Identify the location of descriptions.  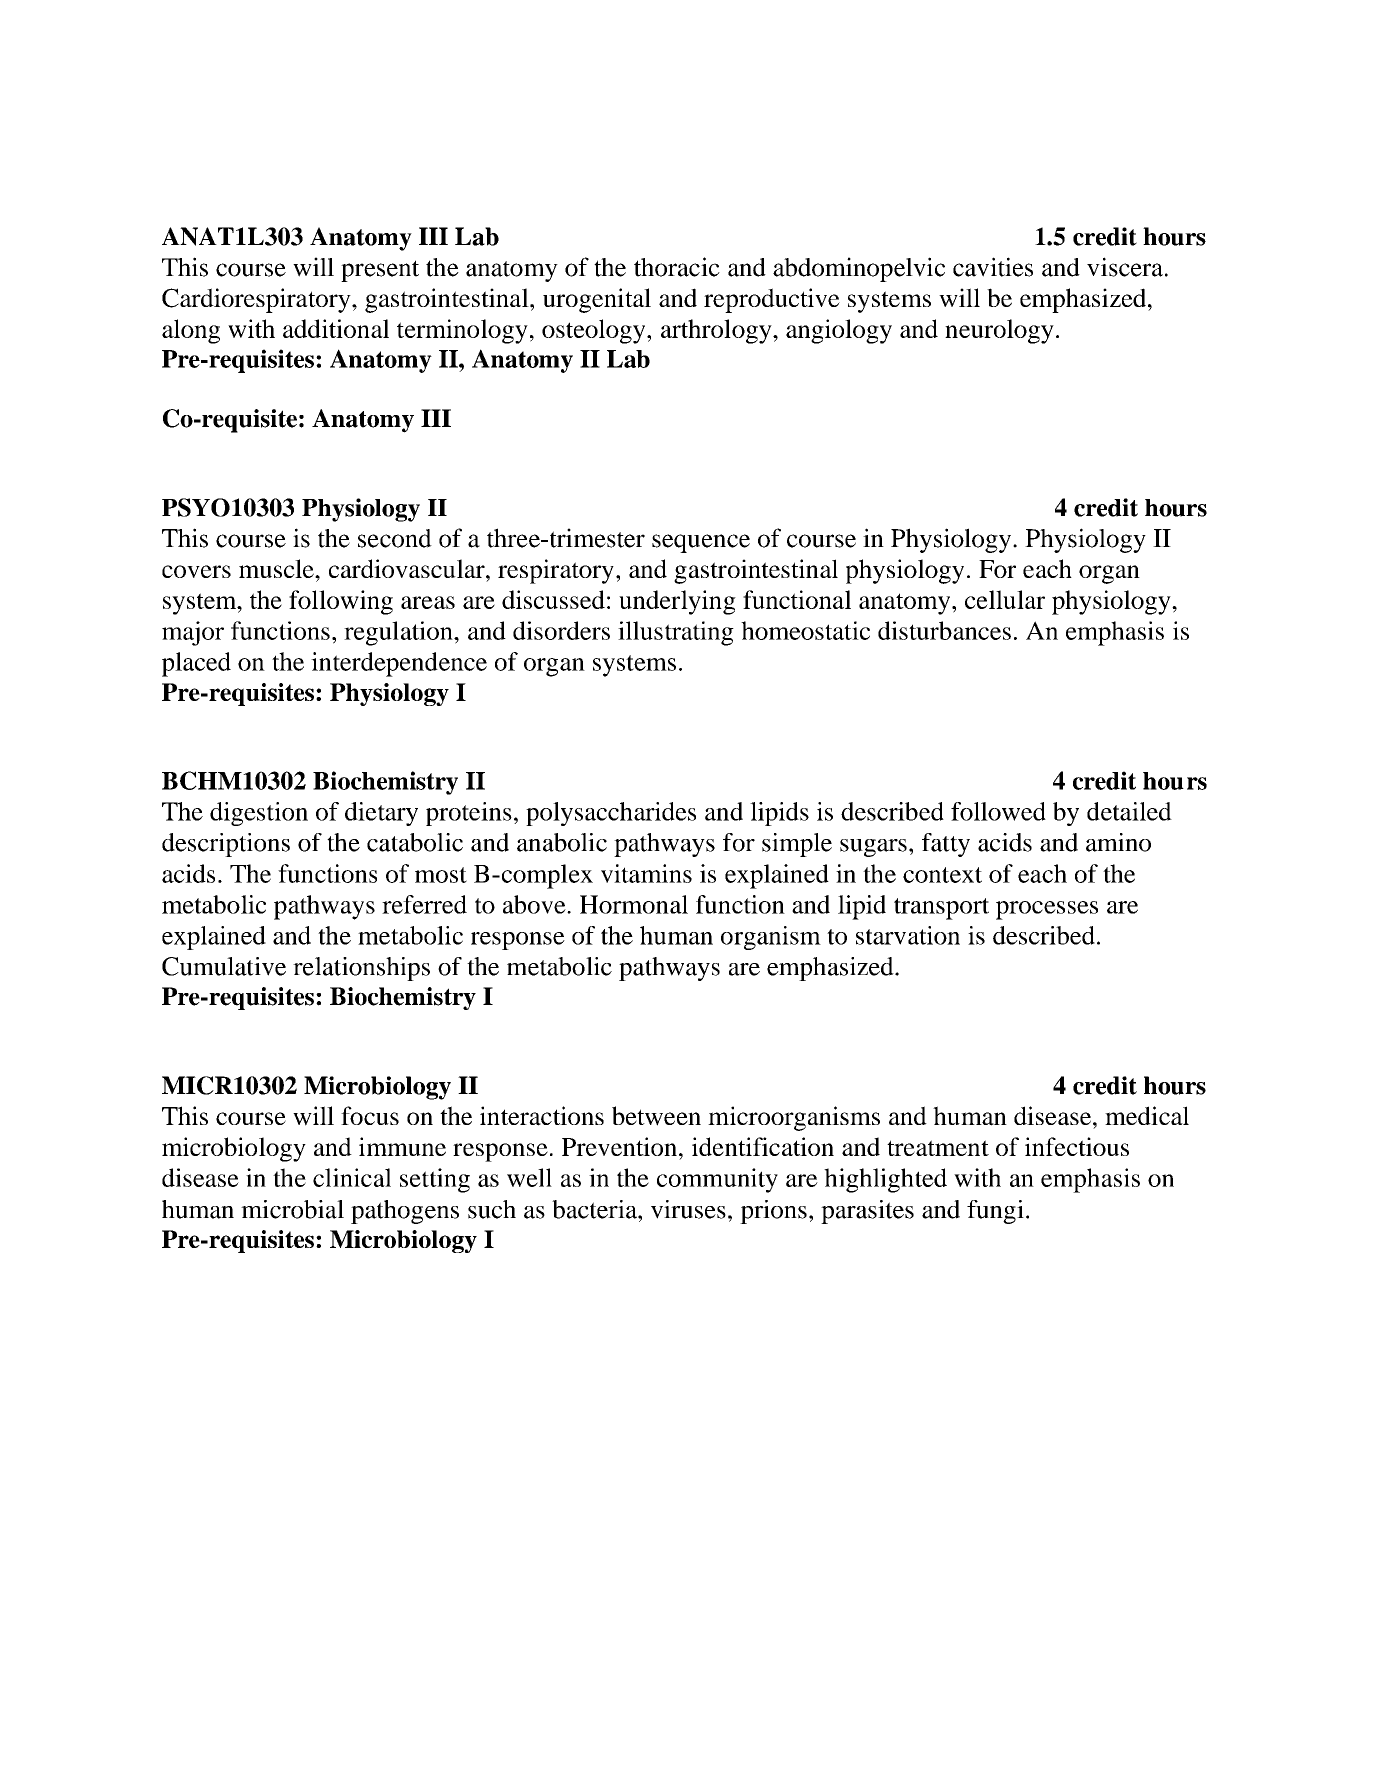
(226, 845).
